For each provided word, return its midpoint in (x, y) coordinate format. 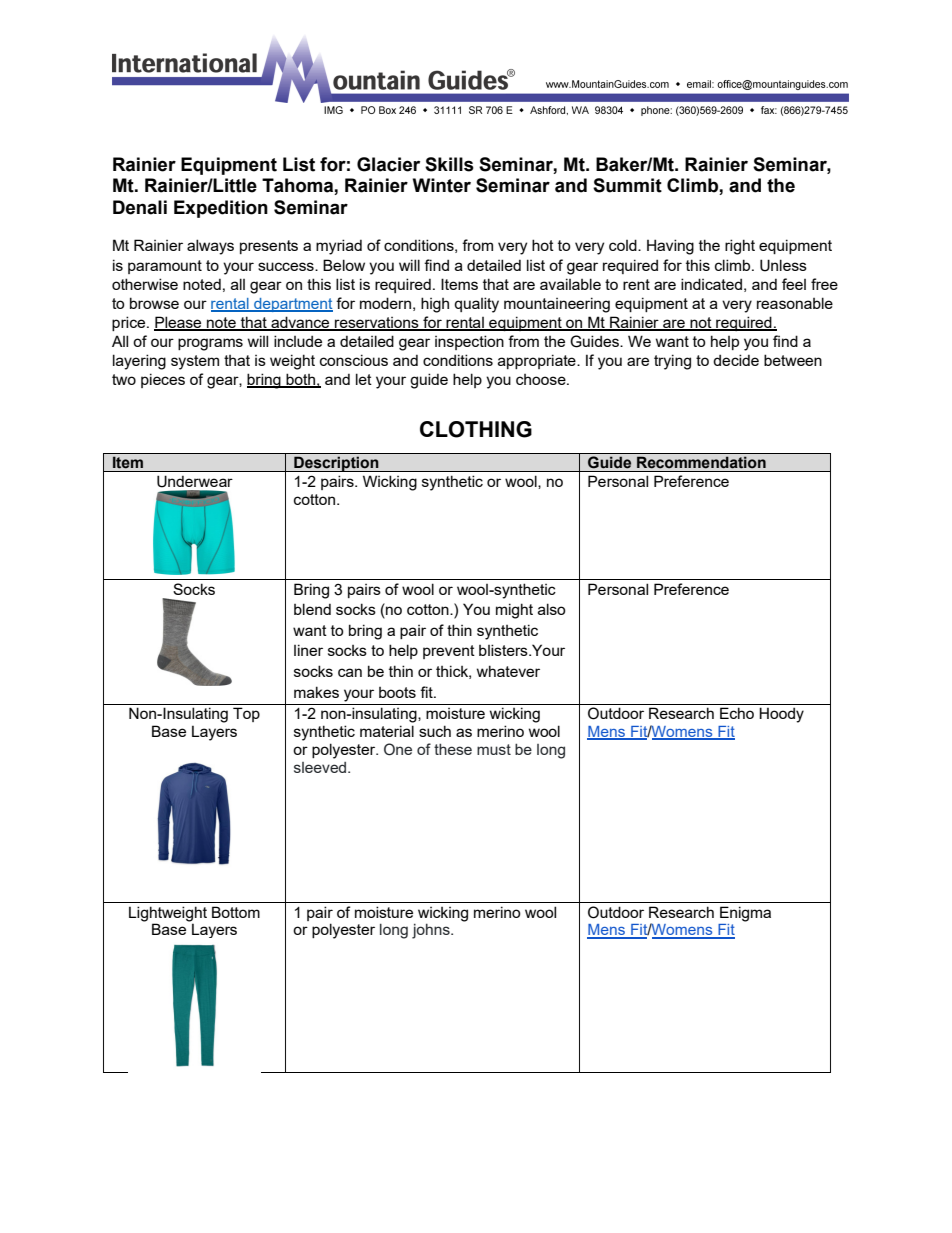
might (514, 611)
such (435, 731)
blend (312, 609)
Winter (442, 185)
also (552, 609)
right (740, 247)
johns (432, 931)
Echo (737, 713)
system (195, 362)
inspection (469, 342)
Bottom (236, 912)
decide (736, 360)
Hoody (781, 715)
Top (246, 714)
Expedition (221, 209)
